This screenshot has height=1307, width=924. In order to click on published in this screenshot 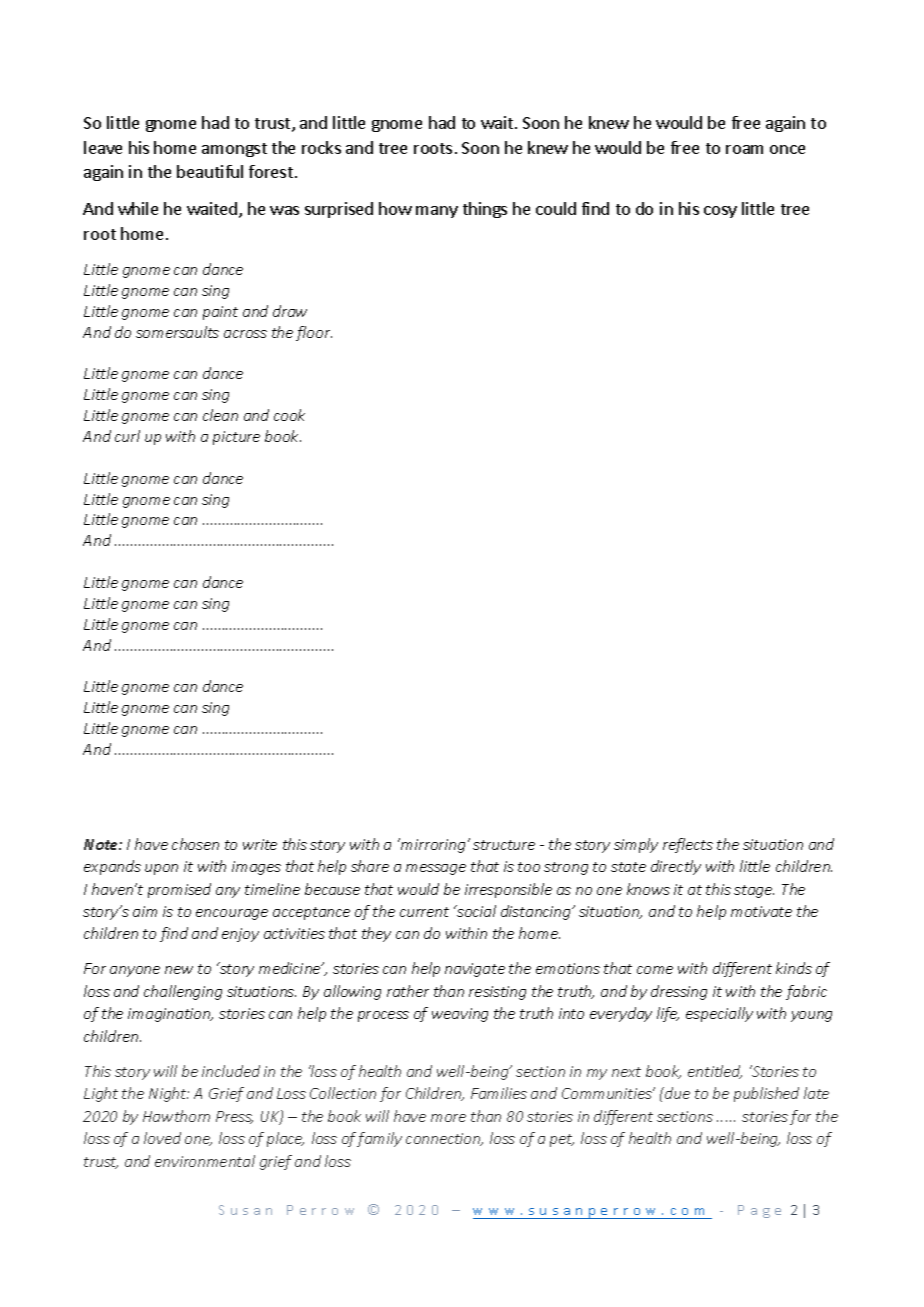, I will do `click(766, 1094)`.
